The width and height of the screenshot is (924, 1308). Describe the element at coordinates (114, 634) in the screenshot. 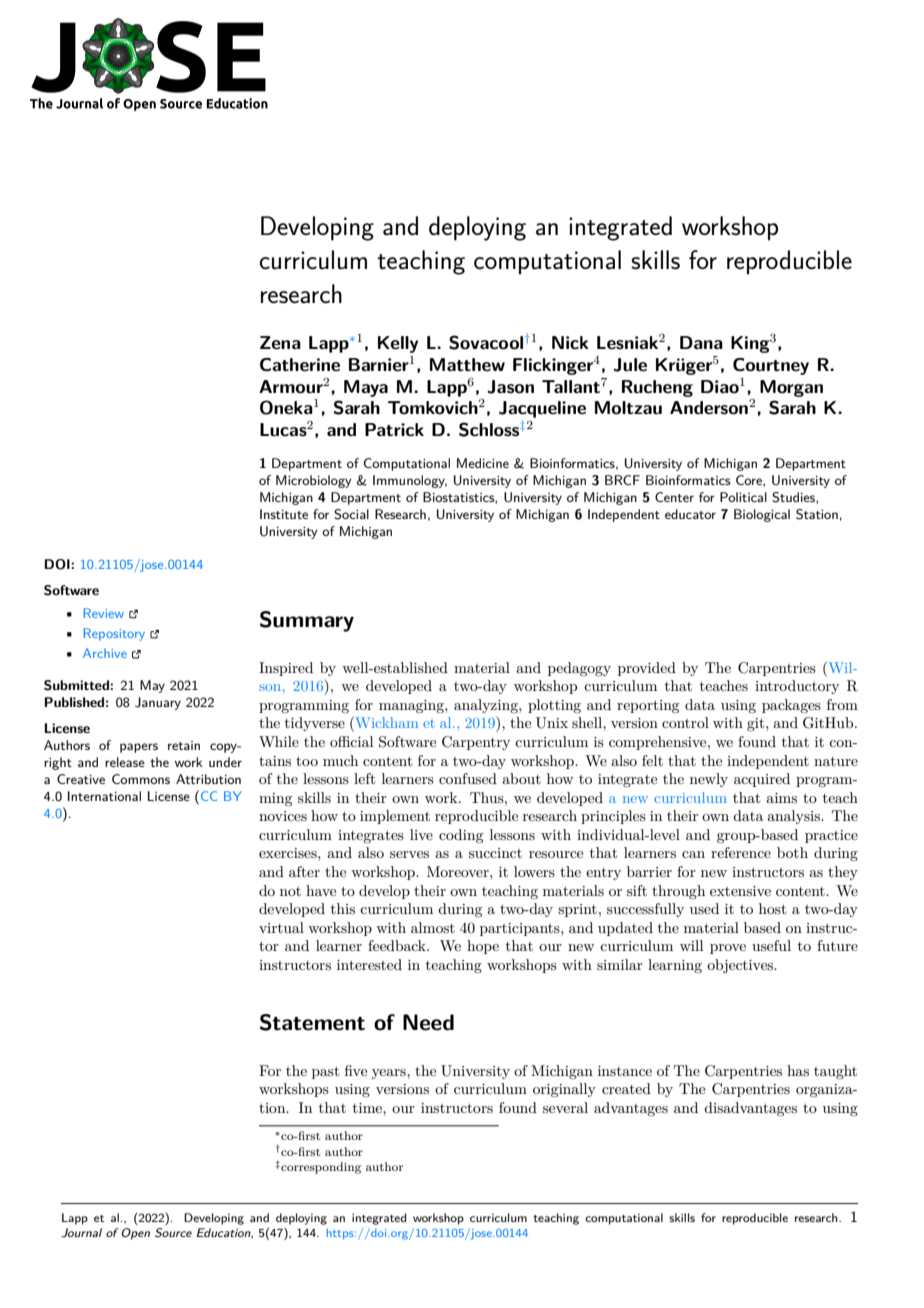

I see `Repository` at that location.
